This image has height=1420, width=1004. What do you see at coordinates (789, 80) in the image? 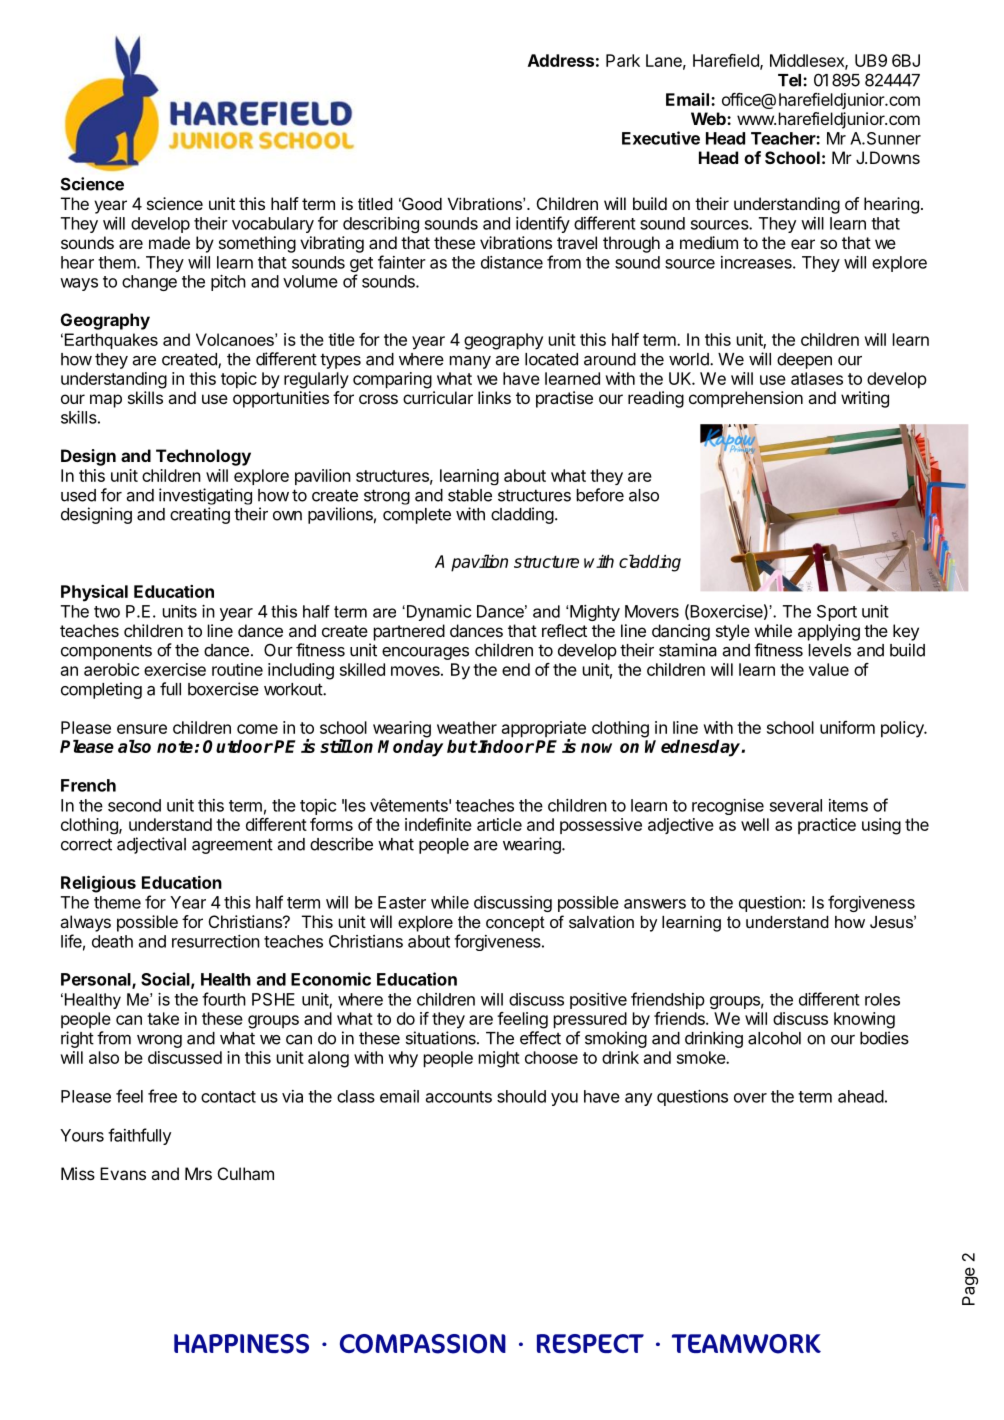
I see `Tel` at bounding box center [789, 80].
